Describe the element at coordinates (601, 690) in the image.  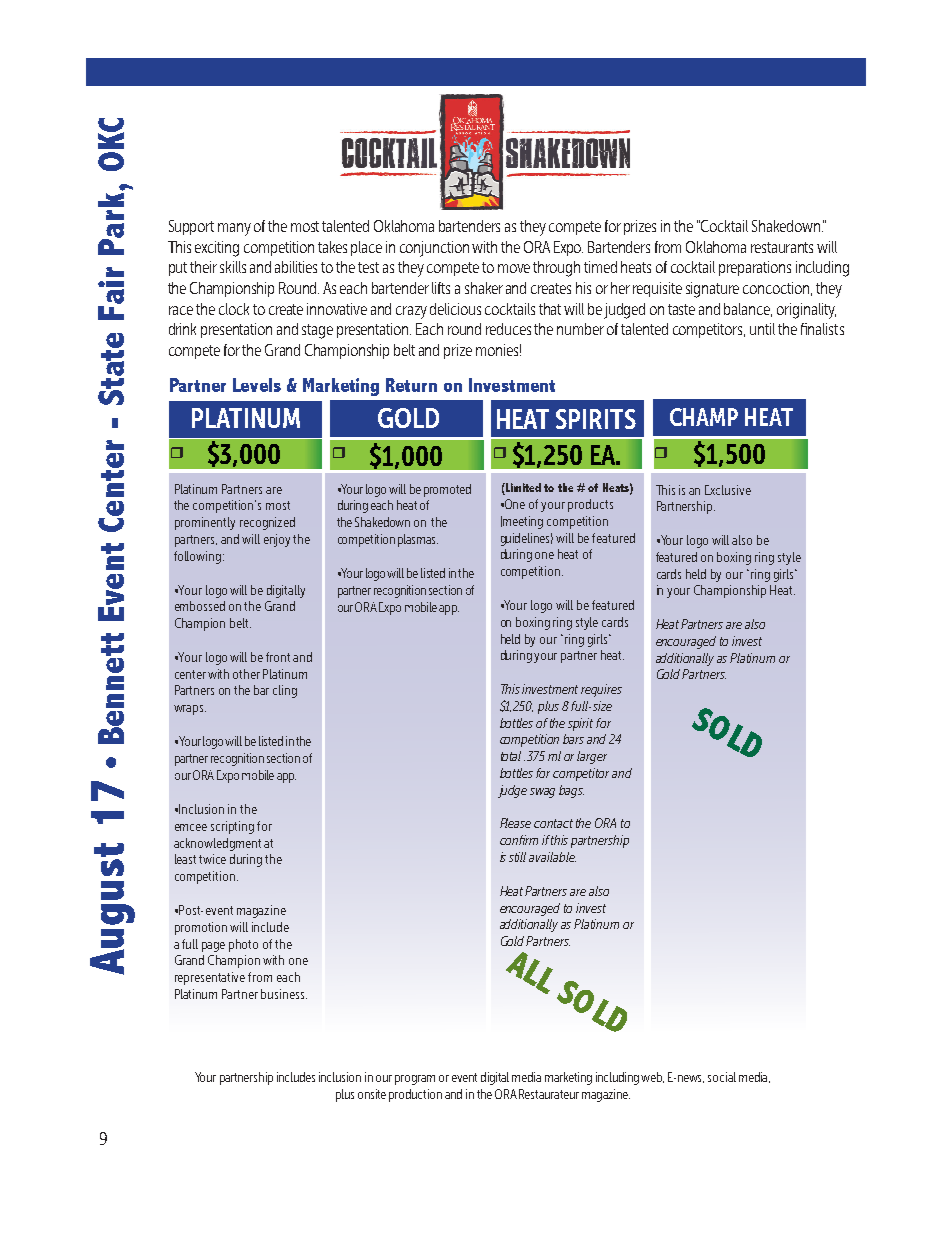
I see `requires` at that location.
